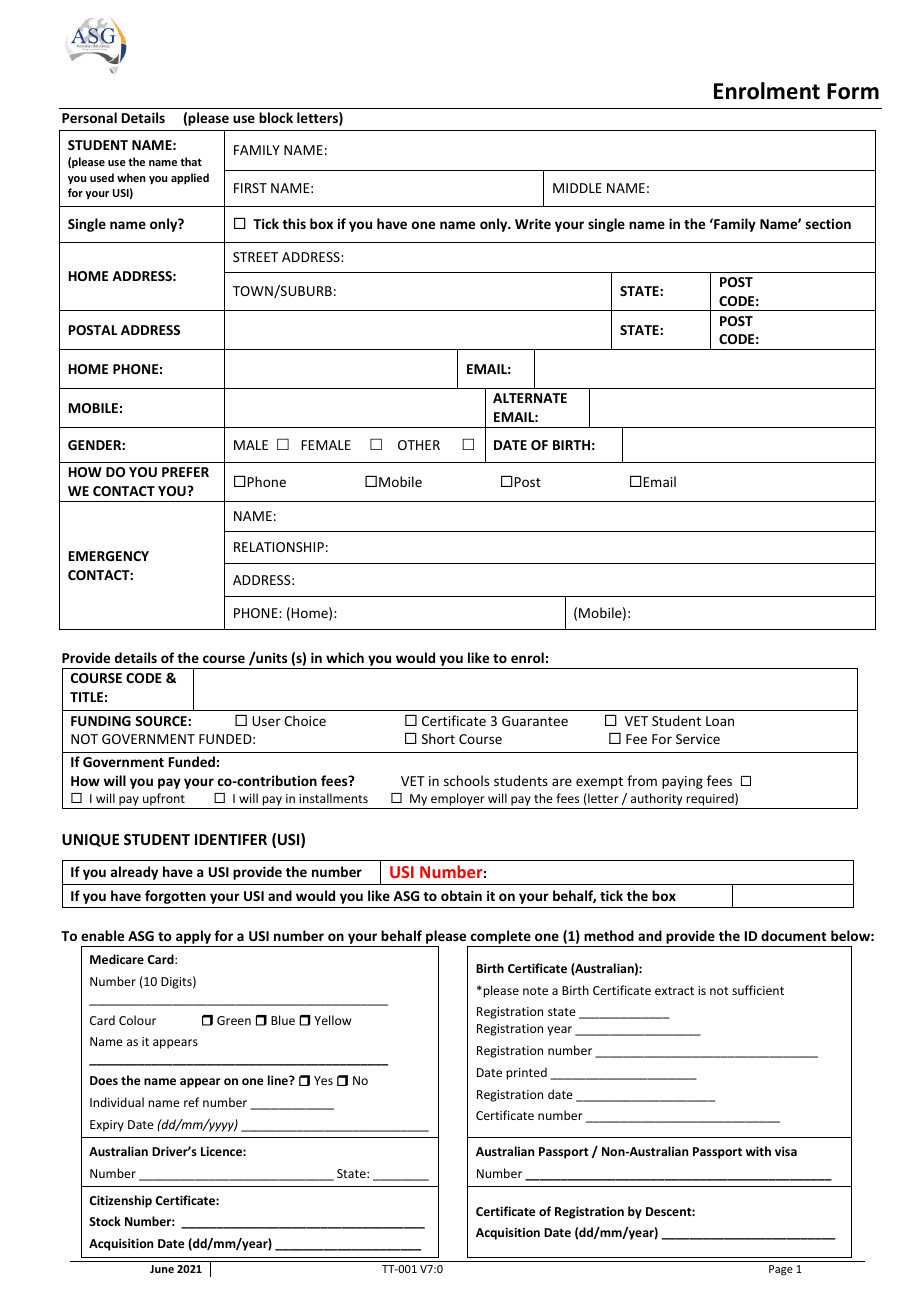 The image size is (924, 1307). What do you see at coordinates (419, 445) in the document?
I see `OTHER` at bounding box center [419, 445].
